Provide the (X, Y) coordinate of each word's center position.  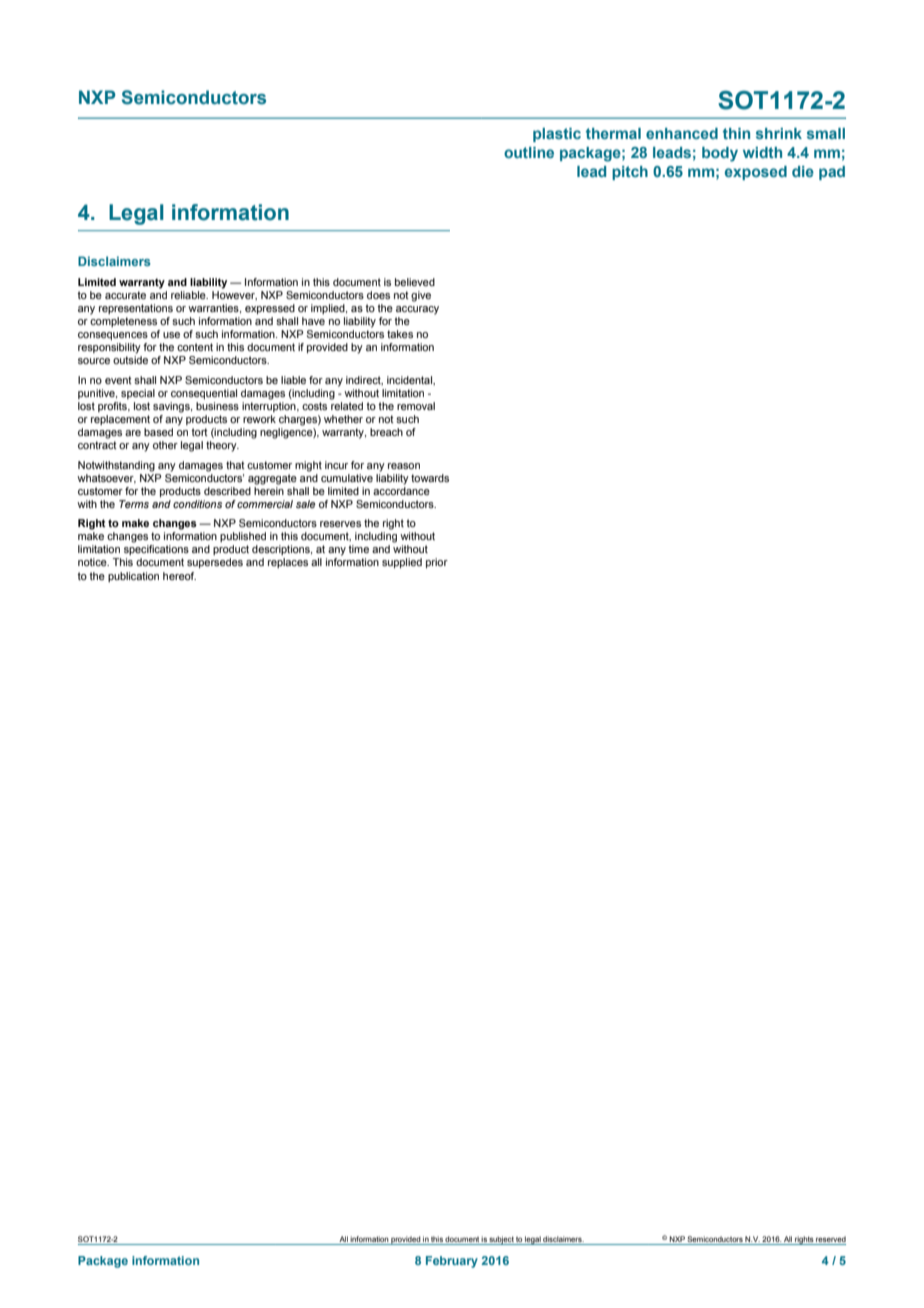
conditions (197, 504)
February (452, 1262)
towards (430, 478)
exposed (756, 173)
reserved (831, 1239)
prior (437, 563)
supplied (402, 563)
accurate (125, 295)
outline (529, 152)
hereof (179, 576)
